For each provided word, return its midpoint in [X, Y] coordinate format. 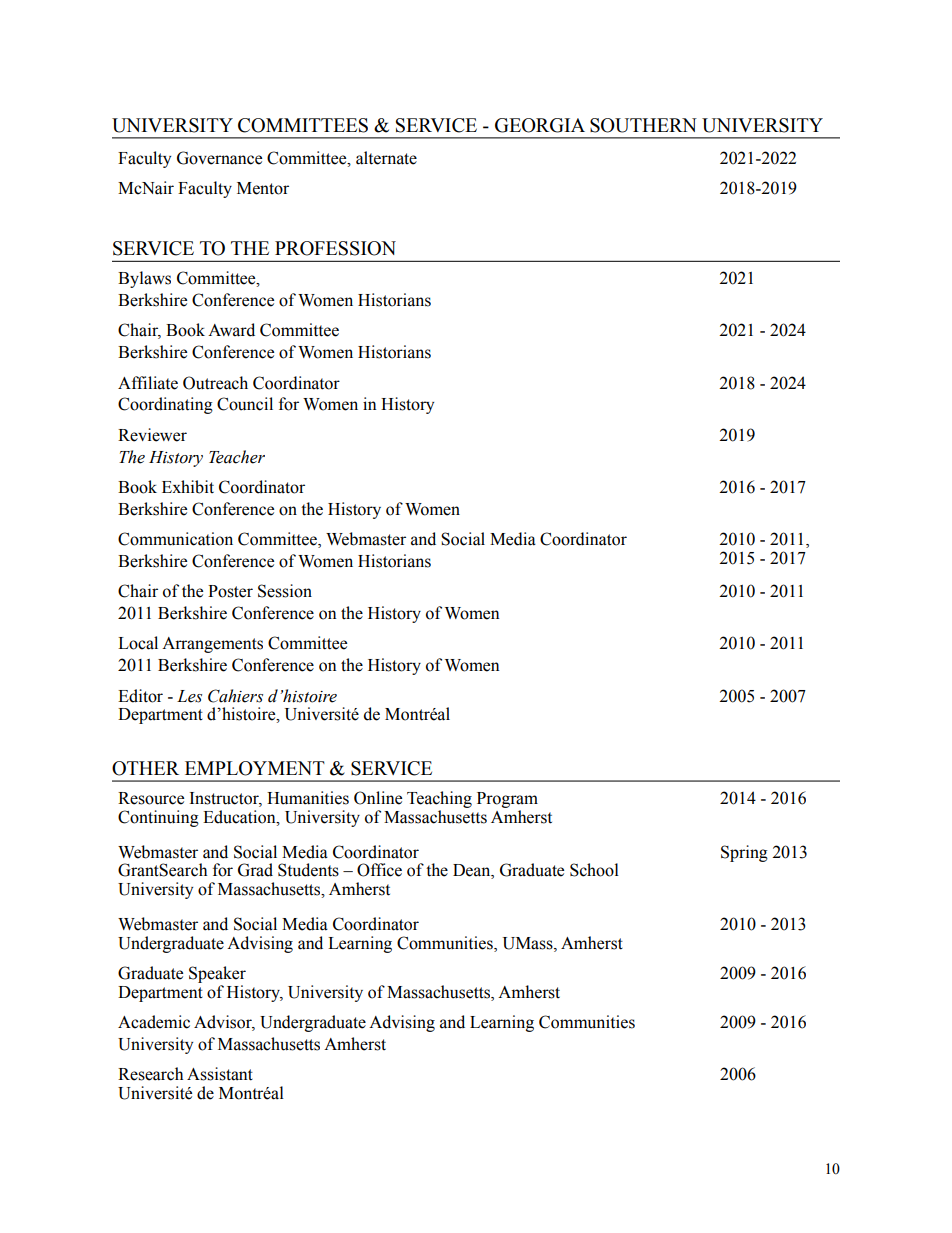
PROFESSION [335, 248]
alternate [386, 158]
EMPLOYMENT [255, 768]
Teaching [439, 799]
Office [379, 870]
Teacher [237, 457]
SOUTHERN [643, 125]
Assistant [220, 1074]
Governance [219, 158]
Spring [744, 853]
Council [245, 404]
